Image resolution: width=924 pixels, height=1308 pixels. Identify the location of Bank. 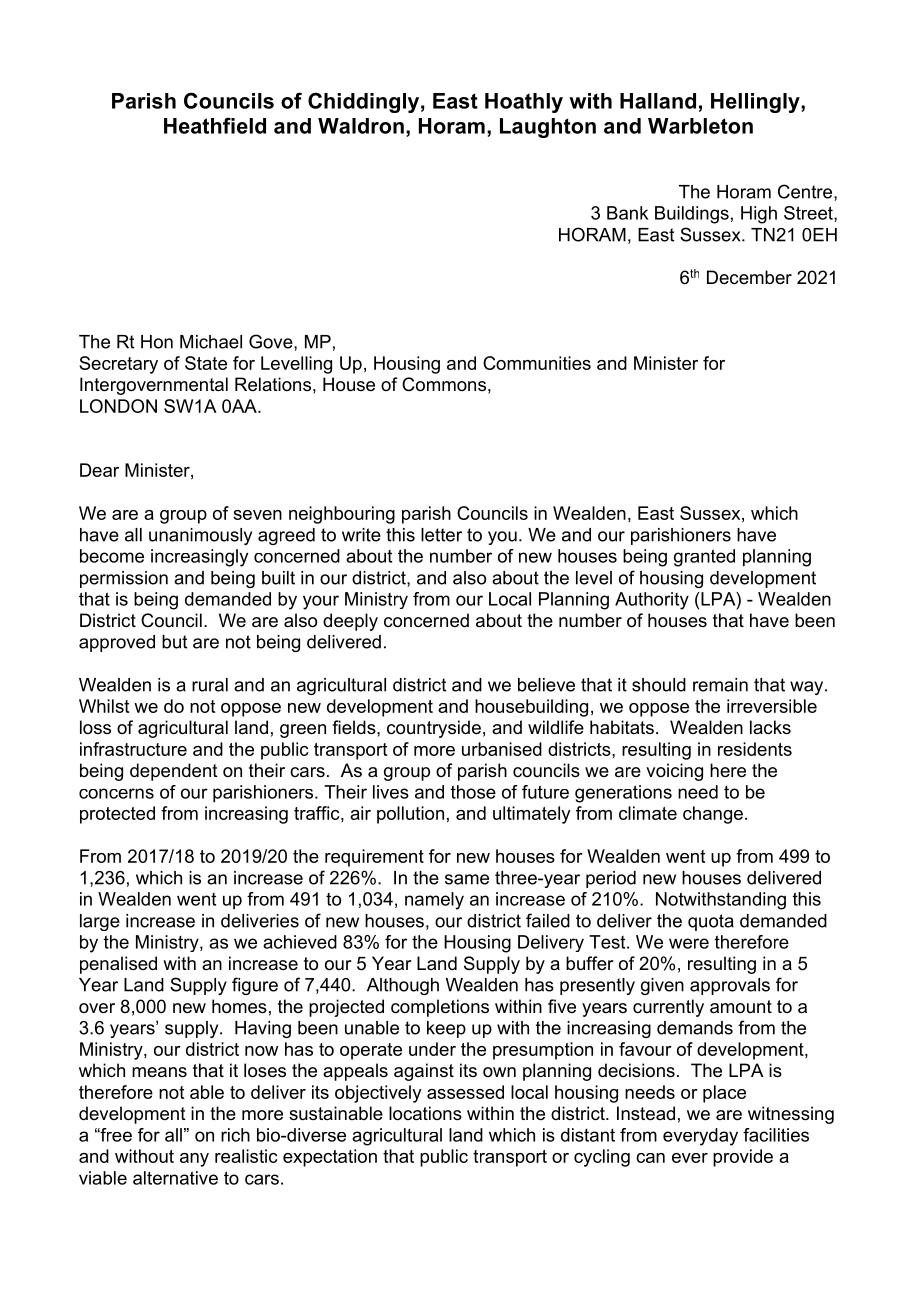
(627, 213).
